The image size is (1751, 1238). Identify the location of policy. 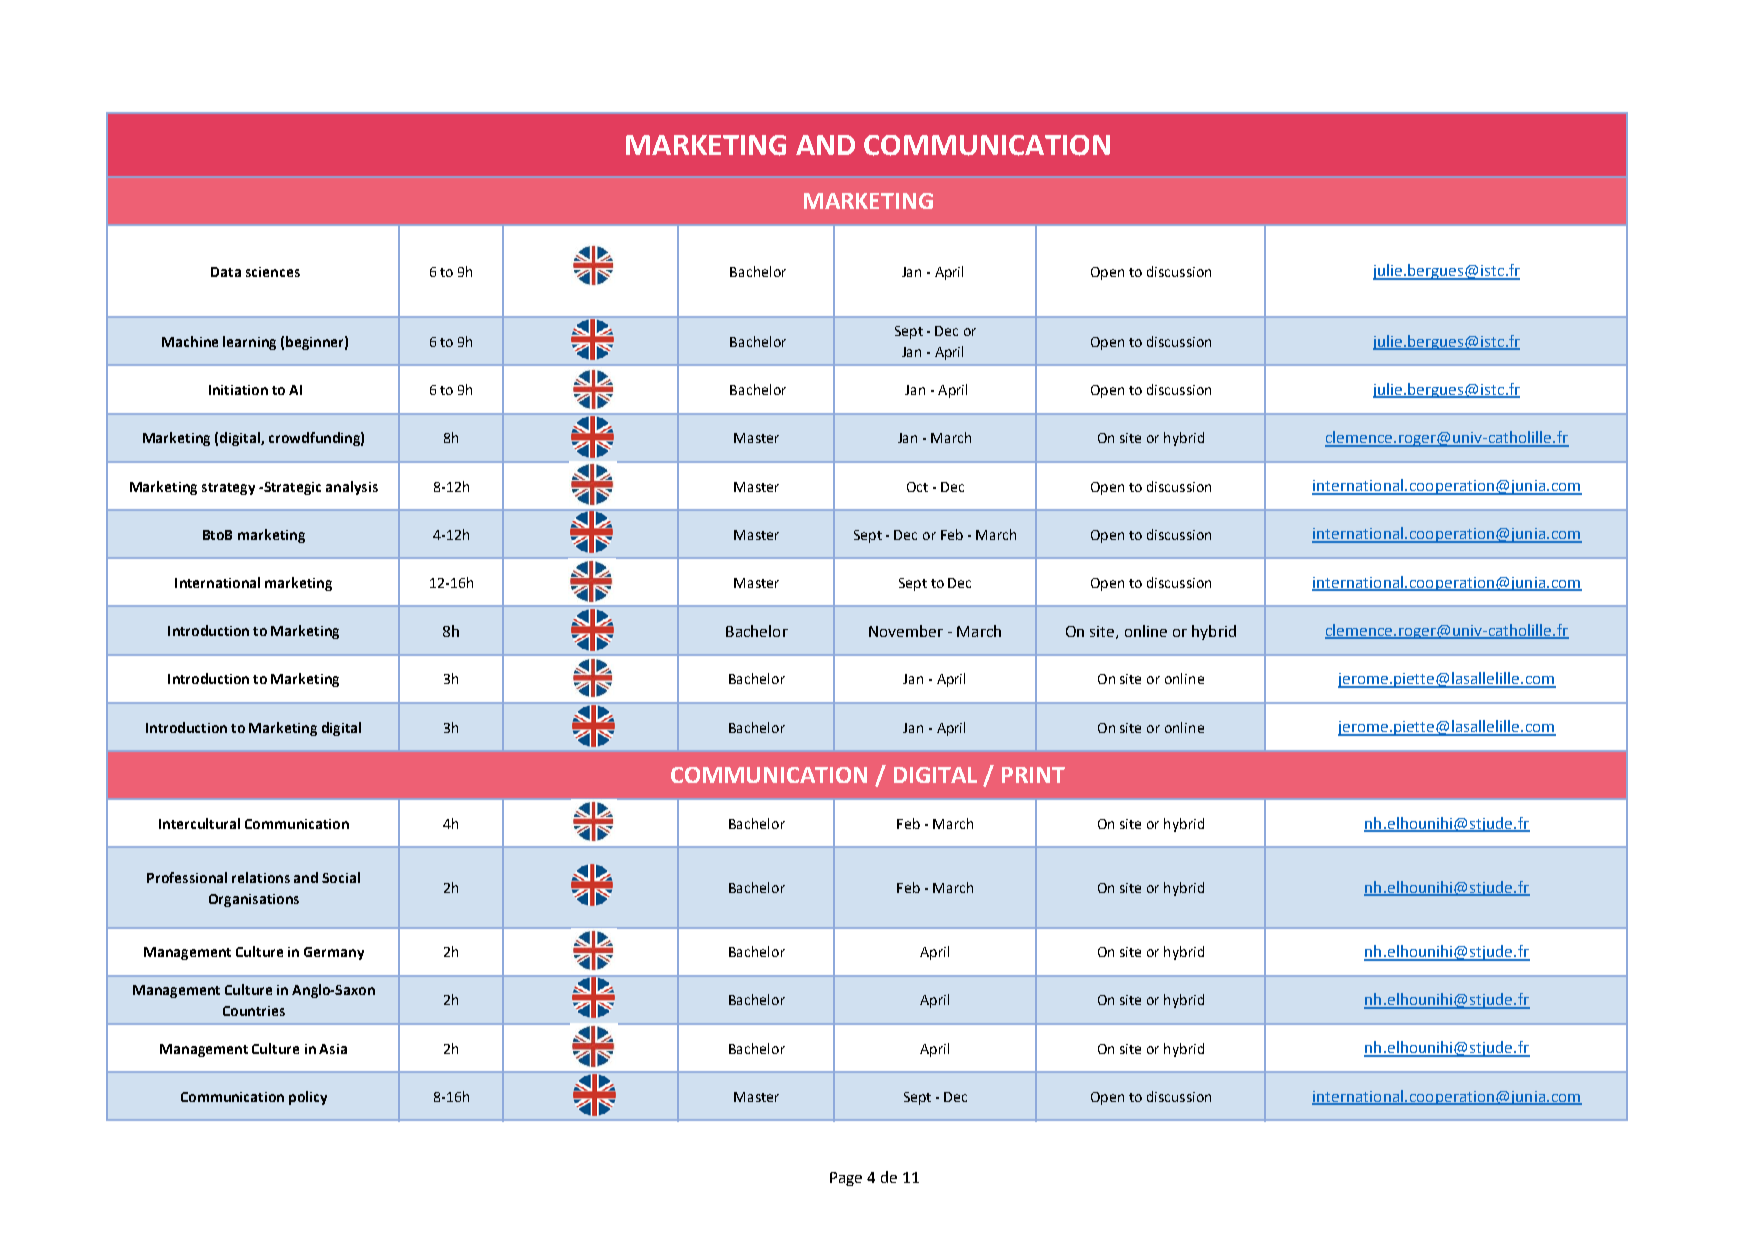
(308, 1098).
